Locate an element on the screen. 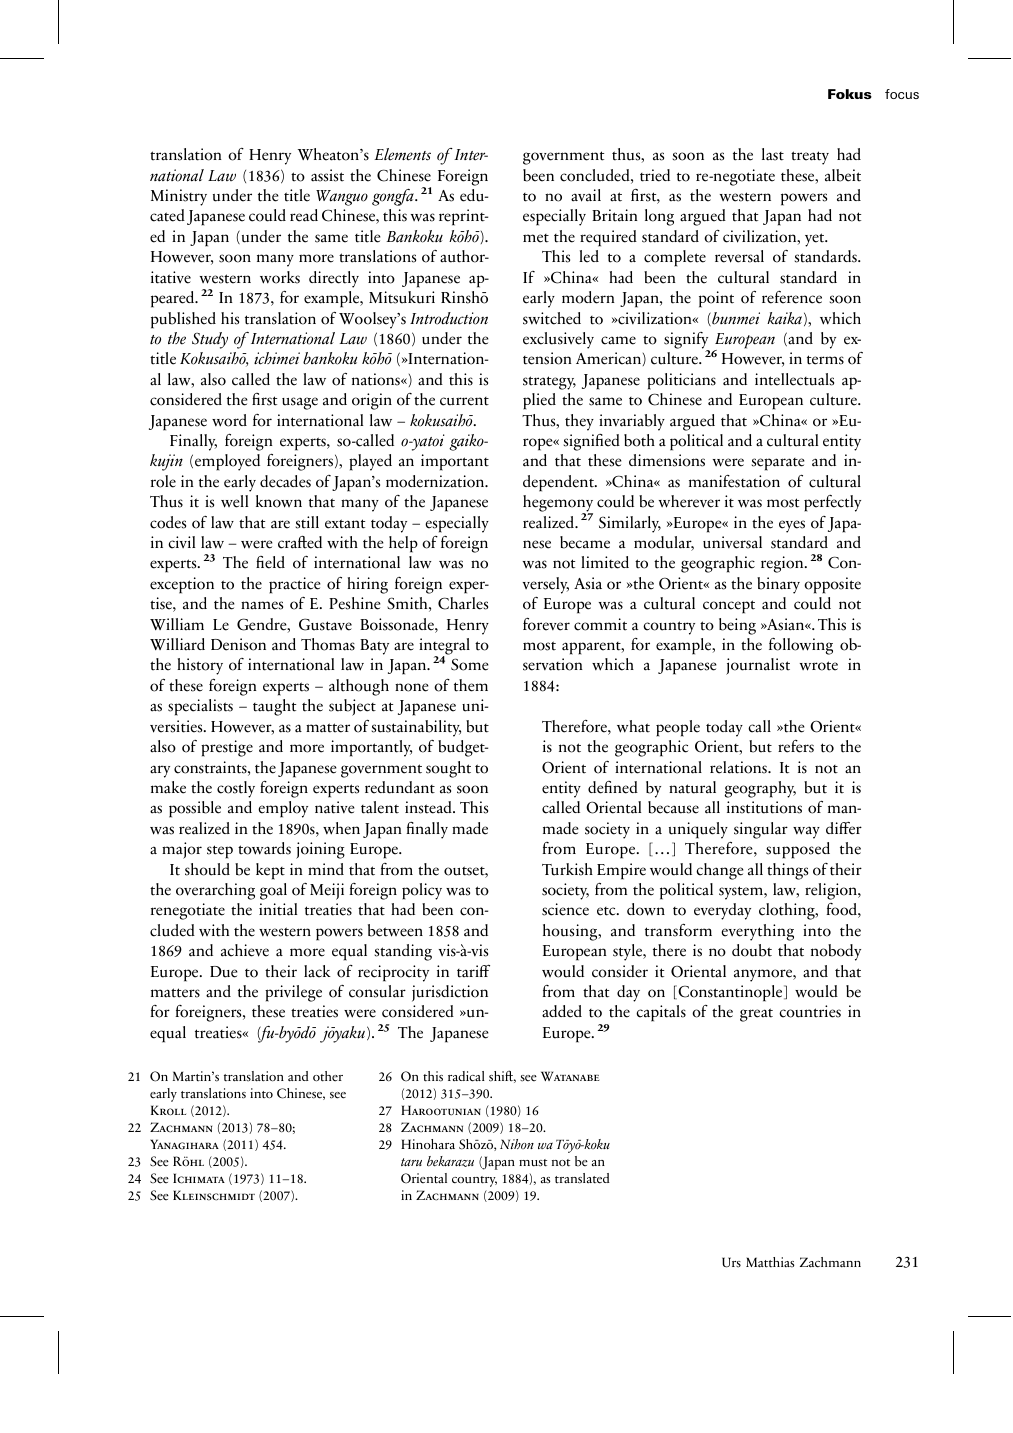 The height and width of the screenshot is (1433, 1013). them is located at coordinates (471, 685).
